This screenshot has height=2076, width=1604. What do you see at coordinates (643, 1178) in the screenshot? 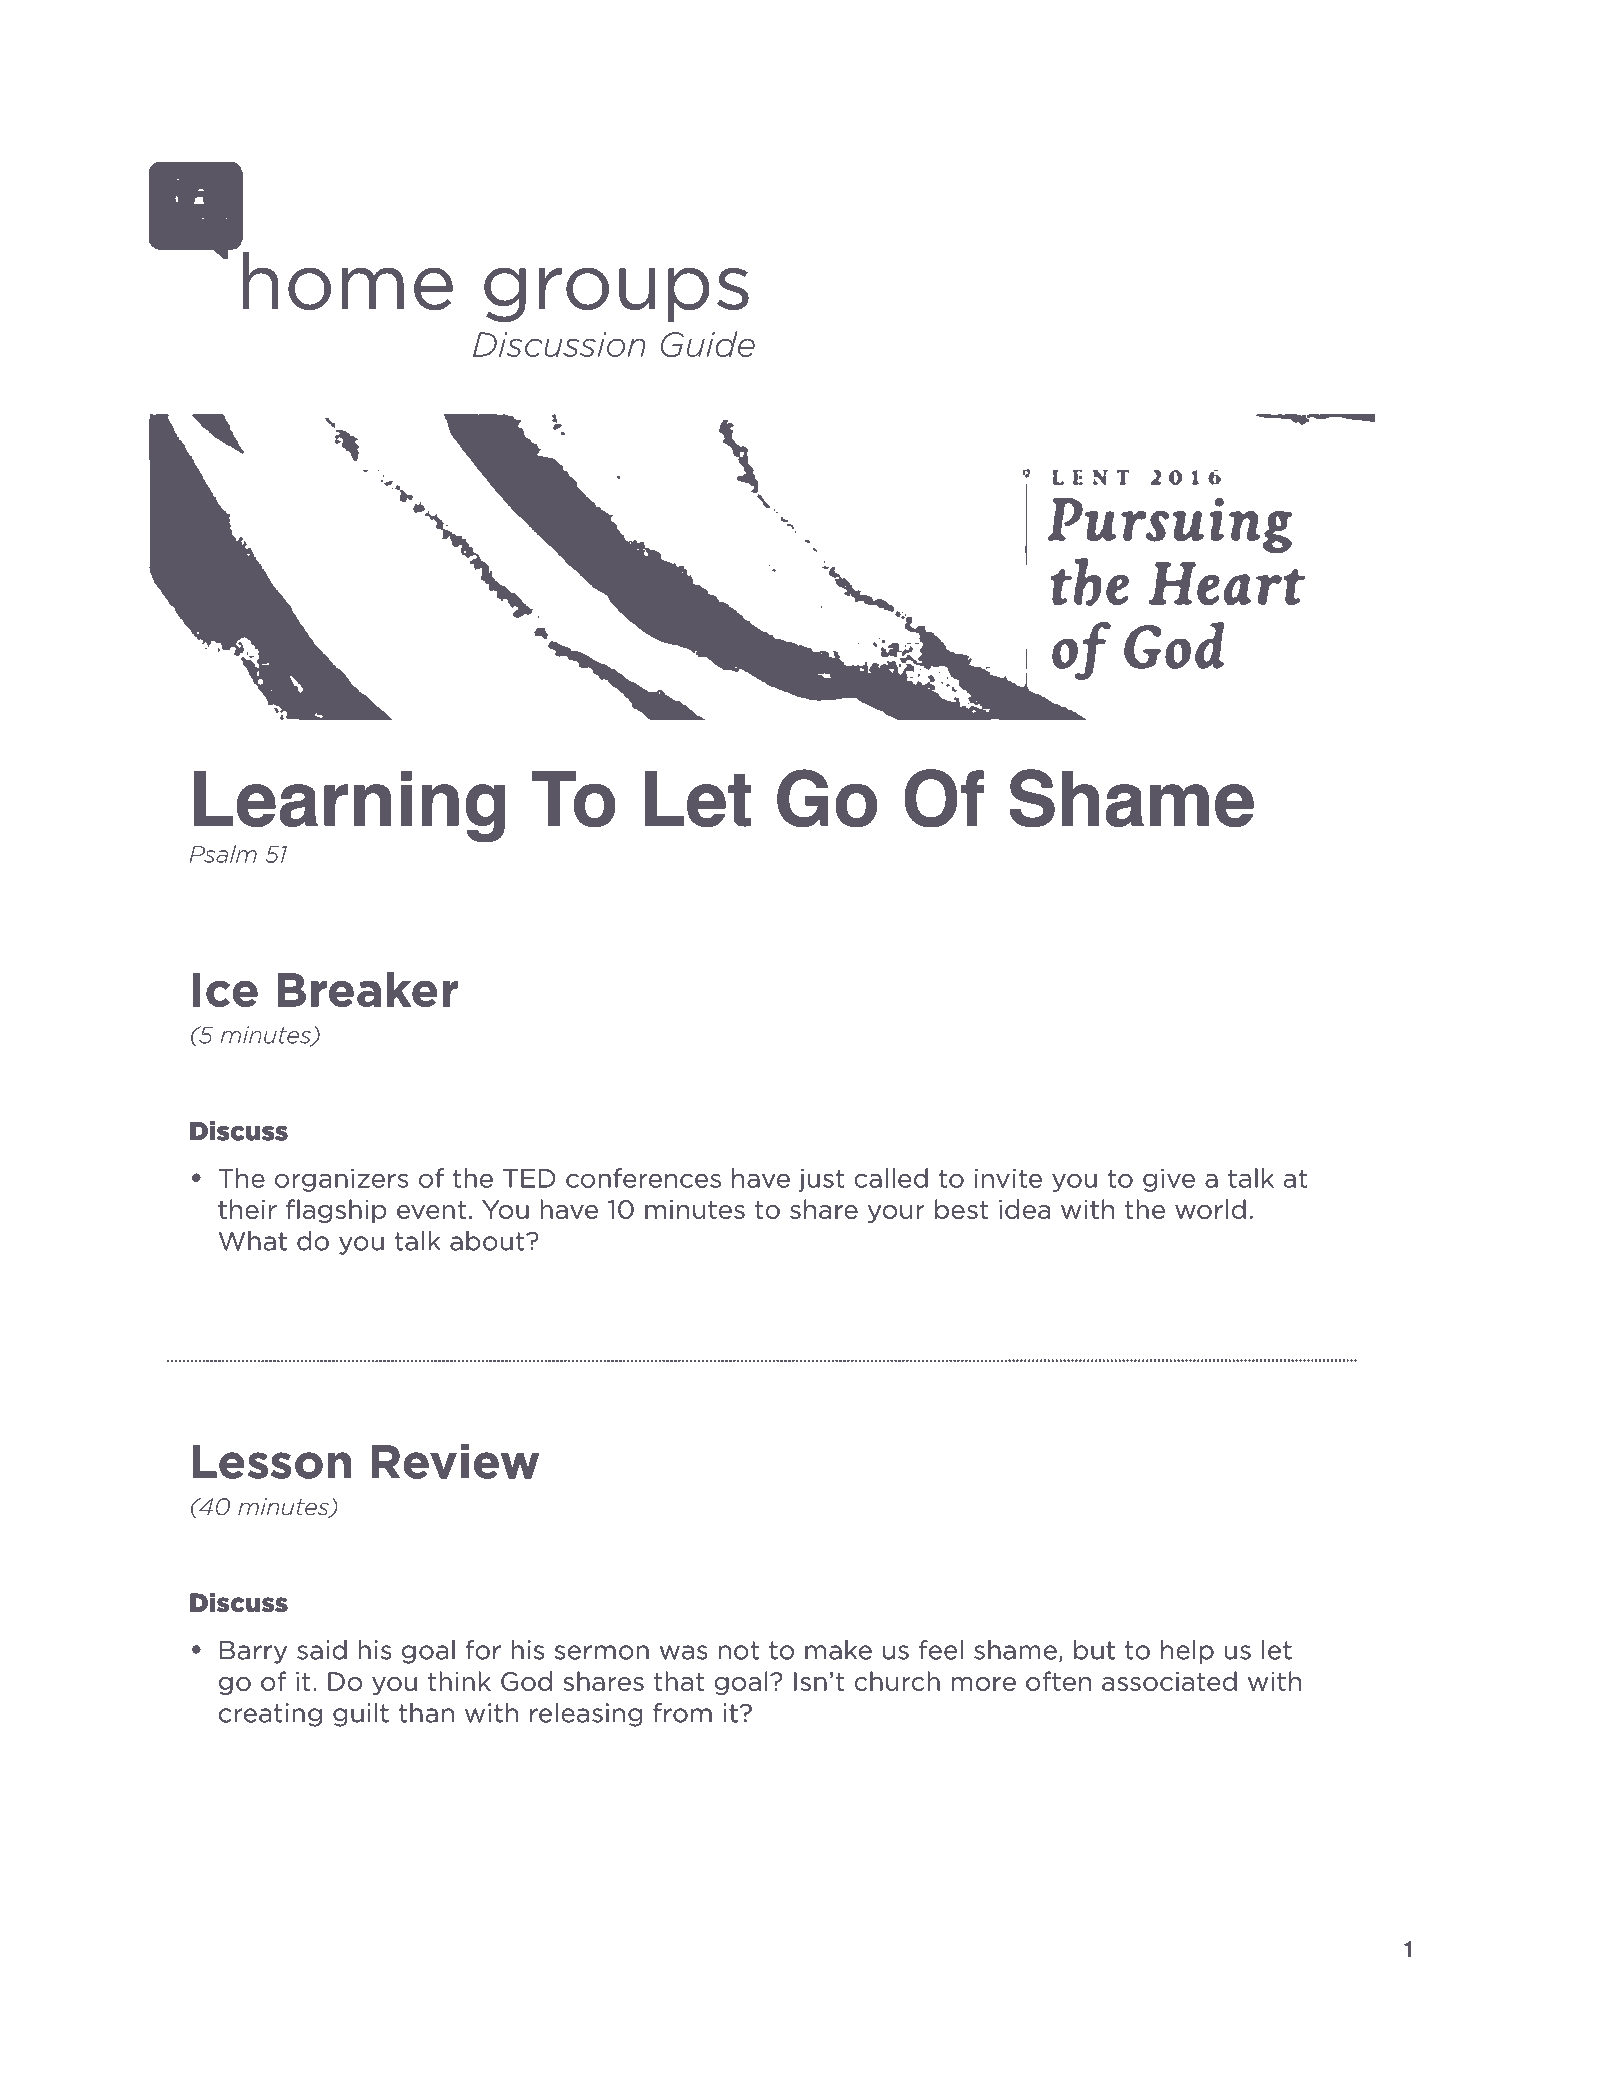
I see `conferences` at bounding box center [643, 1178].
